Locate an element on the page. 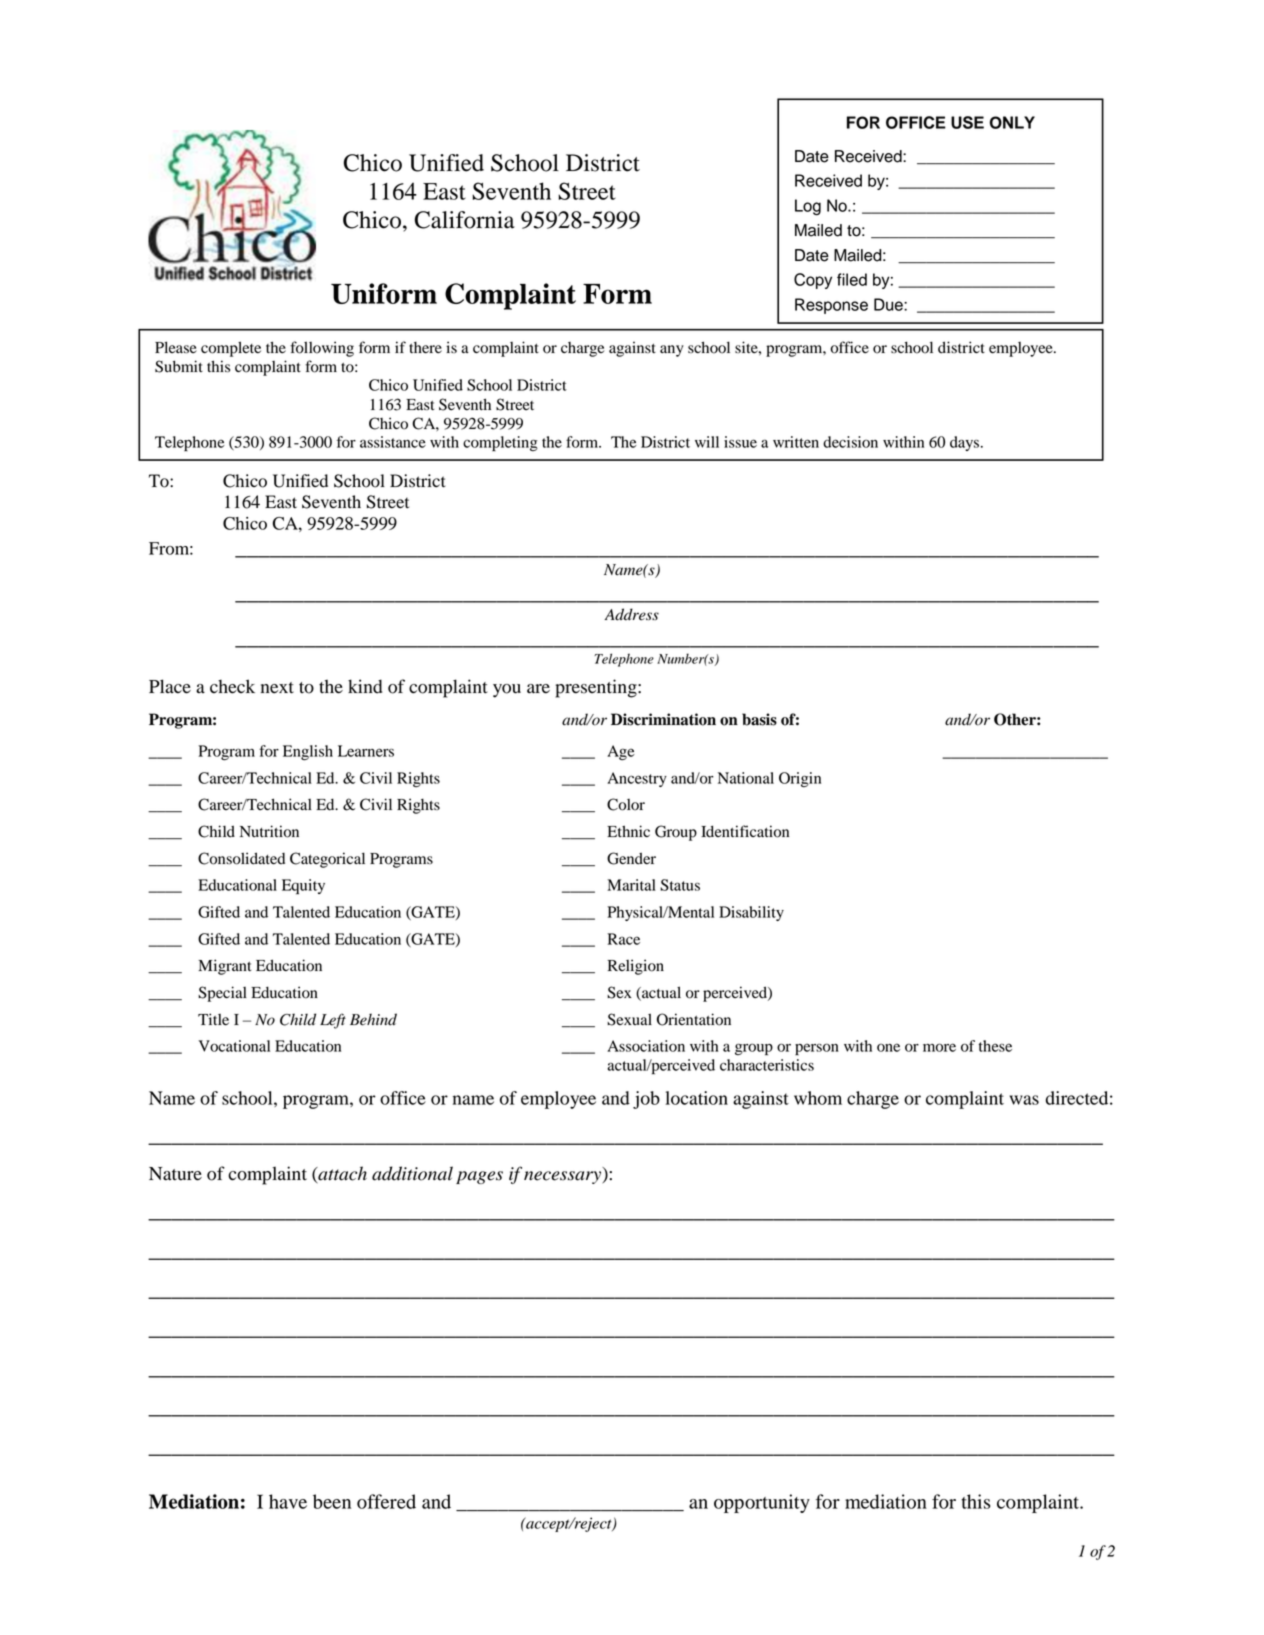 This page has height=1635, width=1264. basis is located at coordinates (759, 719).
